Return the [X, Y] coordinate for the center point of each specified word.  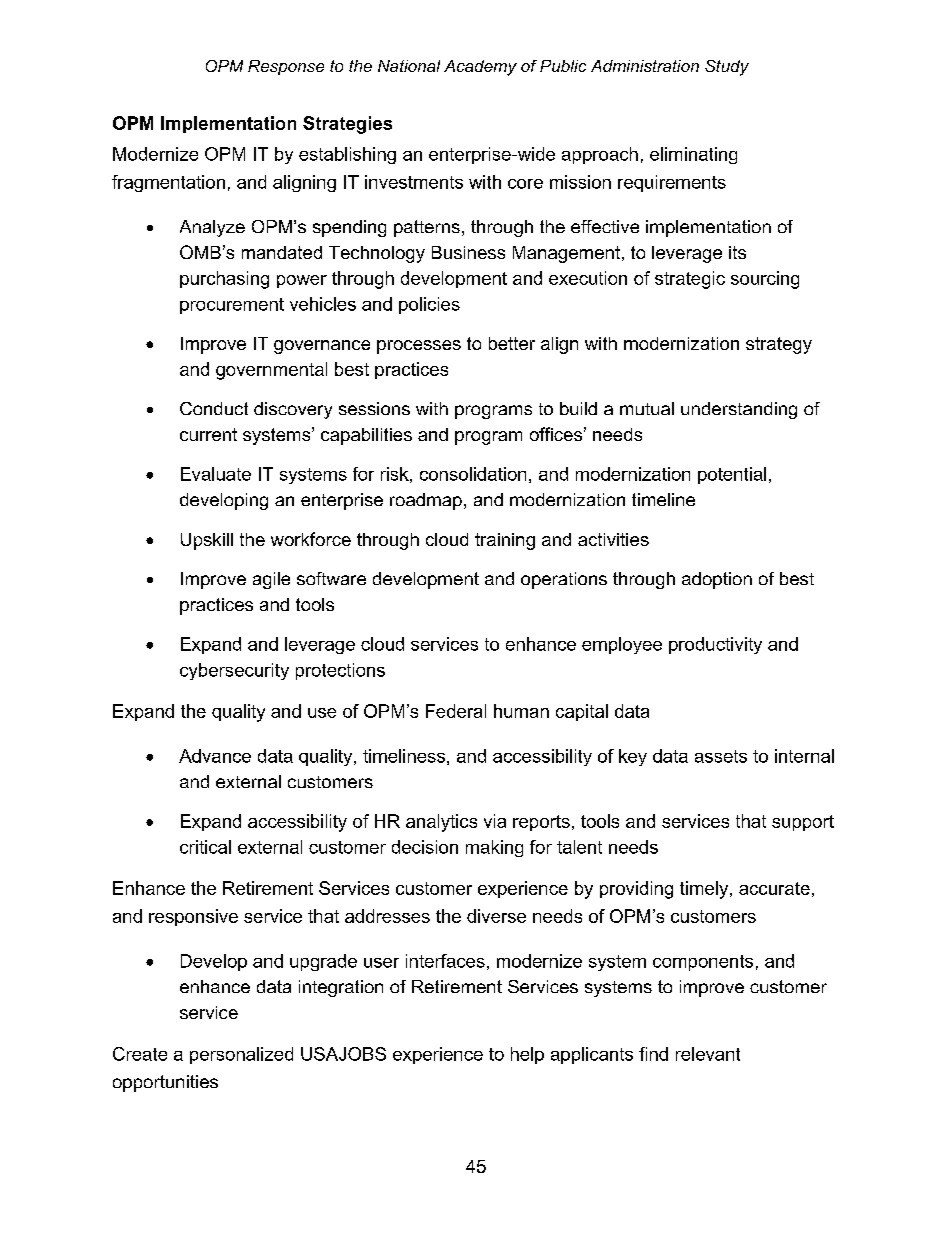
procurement [232, 306]
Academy [480, 68]
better [512, 343]
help [527, 1055]
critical [205, 847]
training [505, 541]
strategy [779, 345]
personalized [241, 1055]
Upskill [207, 541]
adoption [717, 580]
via [495, 821]
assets [721, 756]
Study [727, 68]
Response [286, 67]
